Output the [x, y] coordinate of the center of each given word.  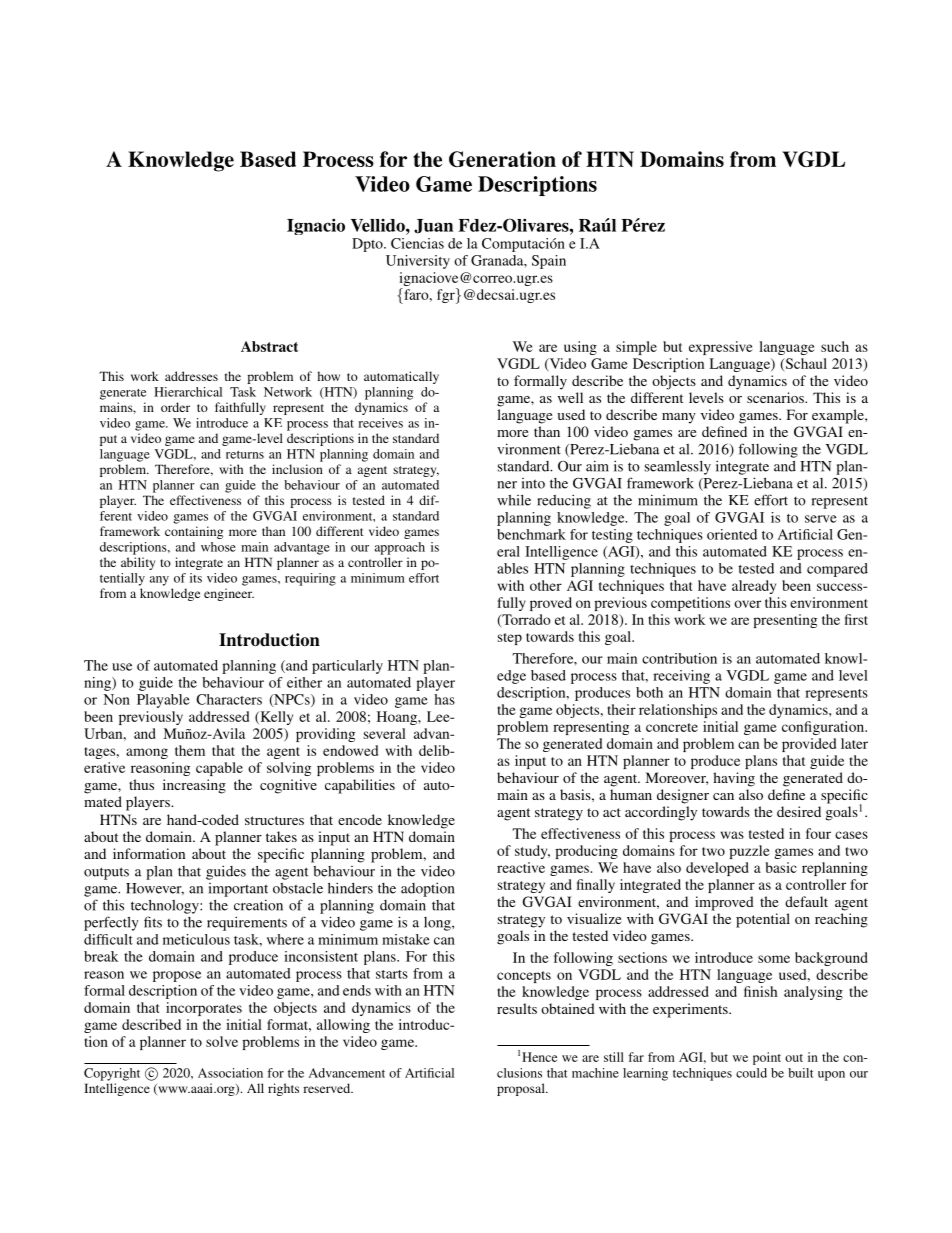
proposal [522, 1089]
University [418, 262]
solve [222, 1041]
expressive [721, 348]
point [767, 1058]
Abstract [269, 346]
